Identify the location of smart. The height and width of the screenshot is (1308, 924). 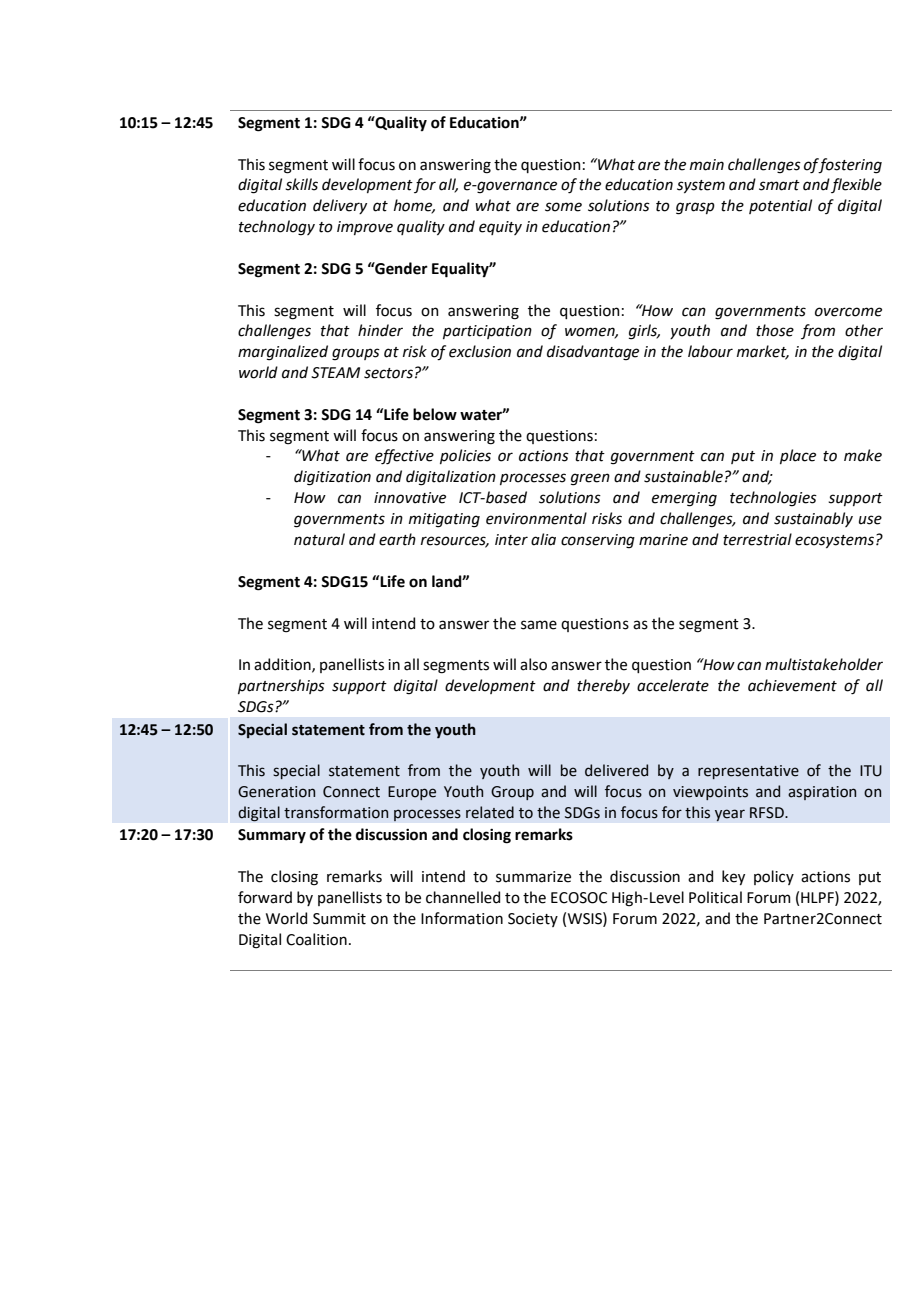
(779, 185).
